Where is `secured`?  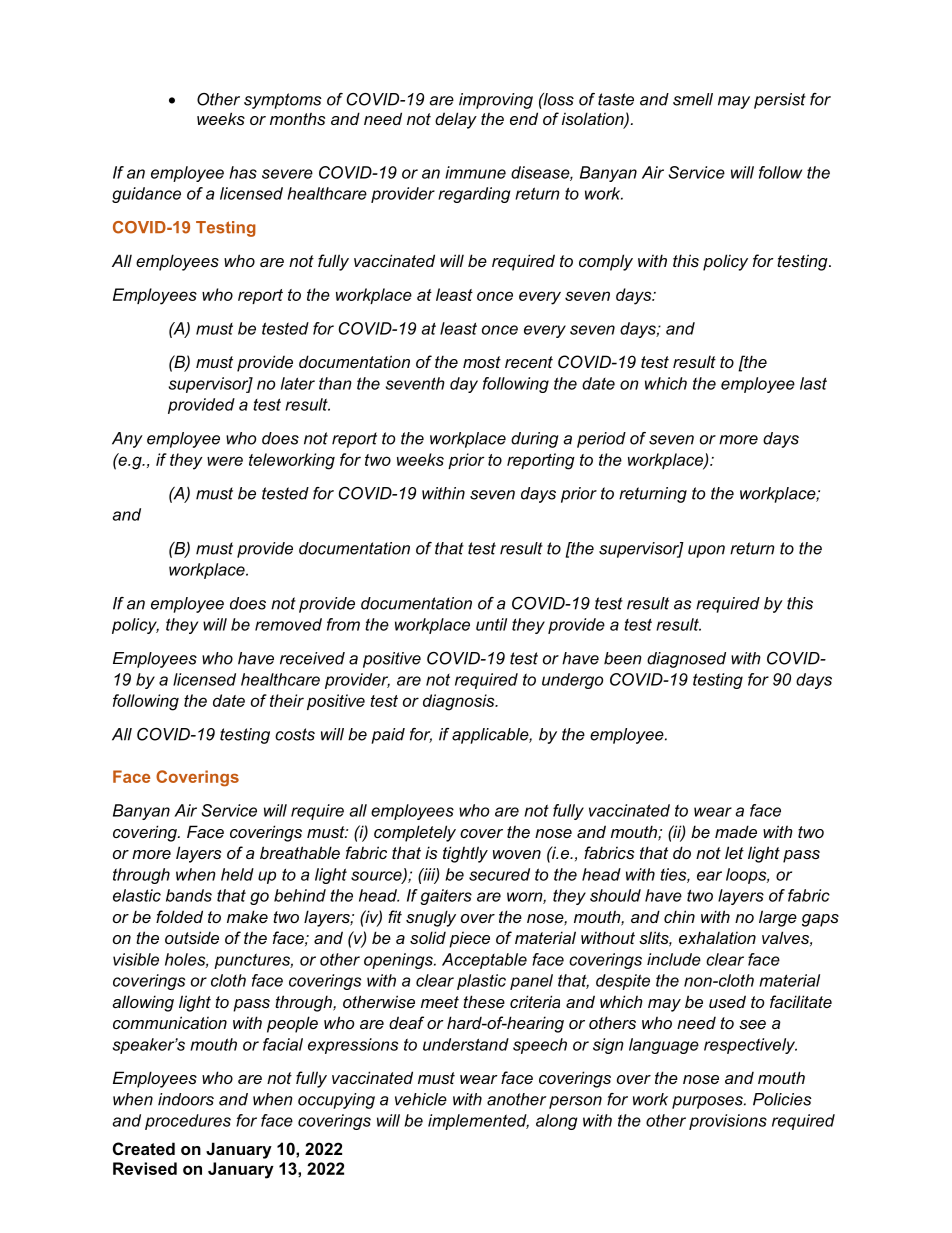 secured is located at coordinates (499, 874).
